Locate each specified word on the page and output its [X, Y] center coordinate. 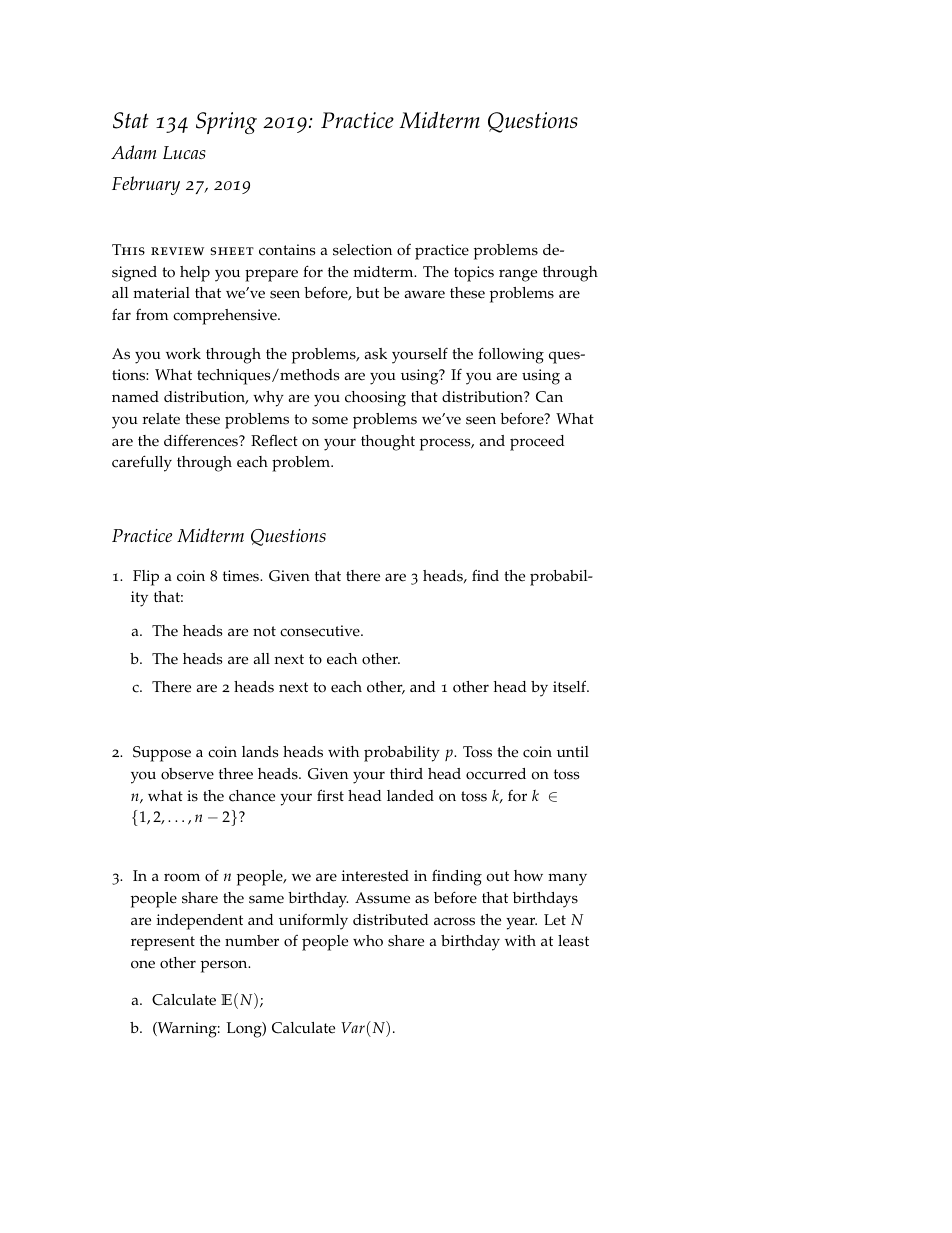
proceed [537, 443]
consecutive [321, 631]
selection [362, 250]
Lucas [184, 152]
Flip [146, 578]
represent [163, 943]
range [518, 275]
